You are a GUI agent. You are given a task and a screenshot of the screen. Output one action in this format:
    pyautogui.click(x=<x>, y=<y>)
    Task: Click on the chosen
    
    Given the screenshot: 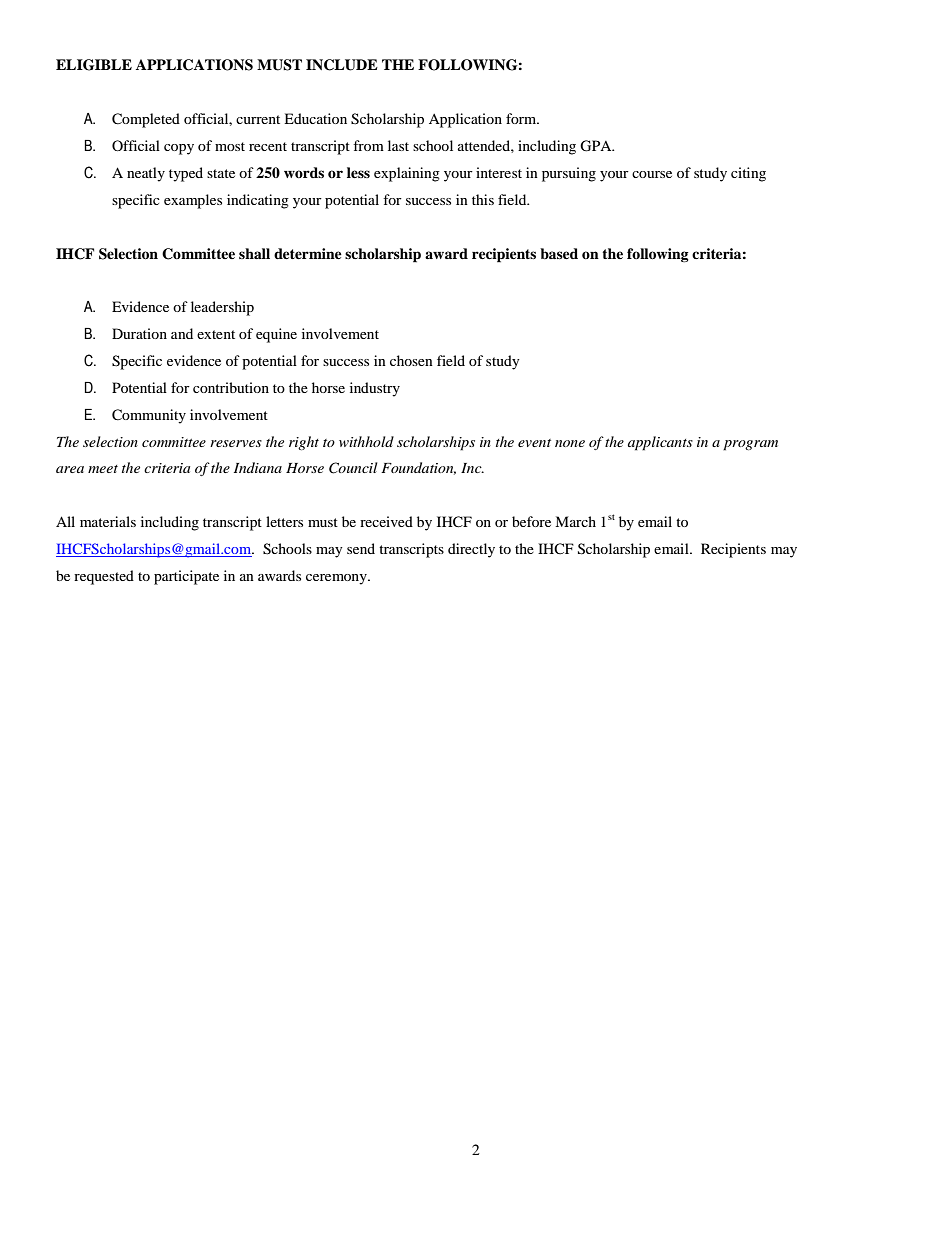 What is the action you would take?
    pyautogui.click(x=411, y=360)
